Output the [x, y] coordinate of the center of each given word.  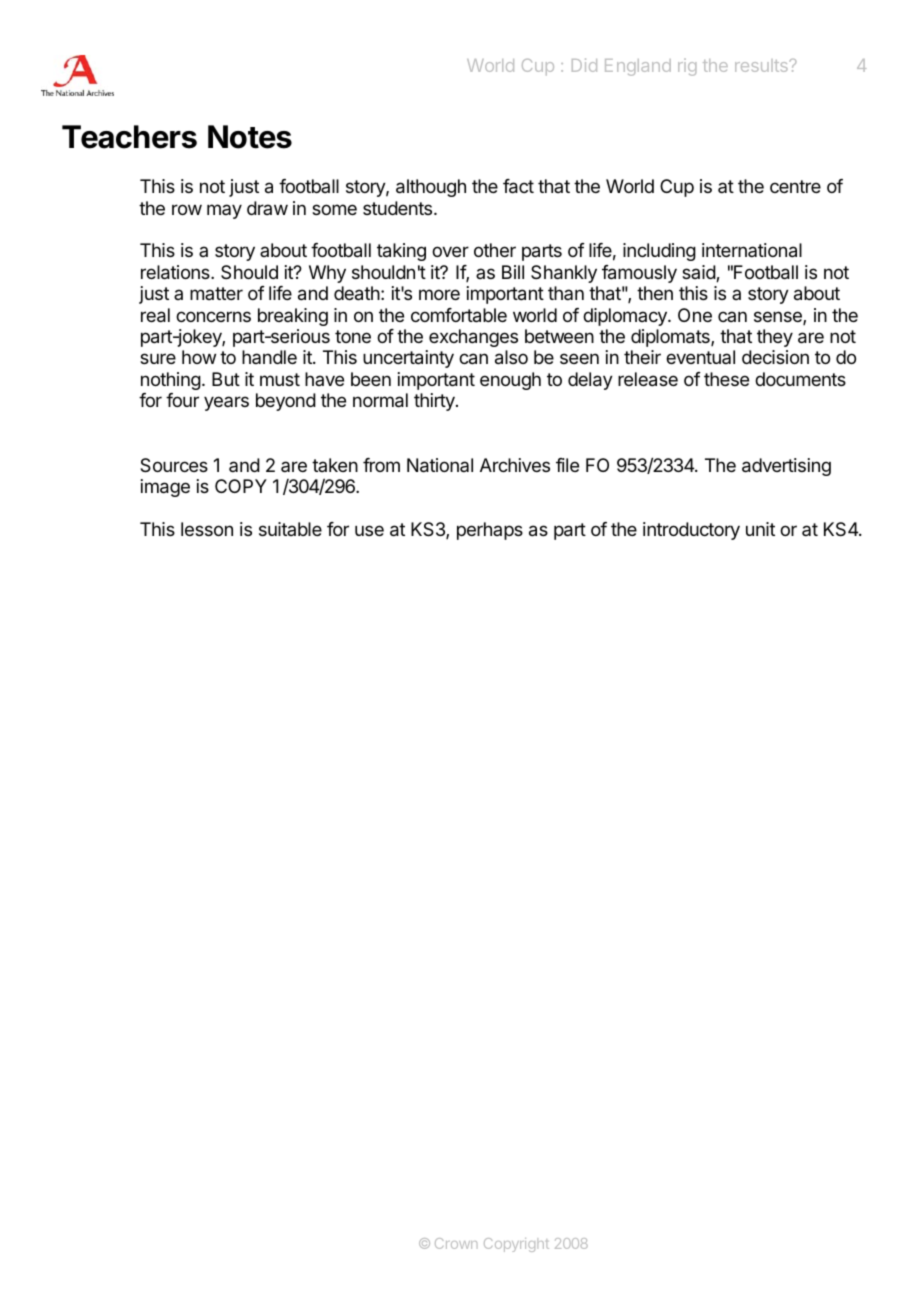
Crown [456, 1243]
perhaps [490, 531]
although [431, 188]
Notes [250, 137]
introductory [691, 531]
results [762, 65]
